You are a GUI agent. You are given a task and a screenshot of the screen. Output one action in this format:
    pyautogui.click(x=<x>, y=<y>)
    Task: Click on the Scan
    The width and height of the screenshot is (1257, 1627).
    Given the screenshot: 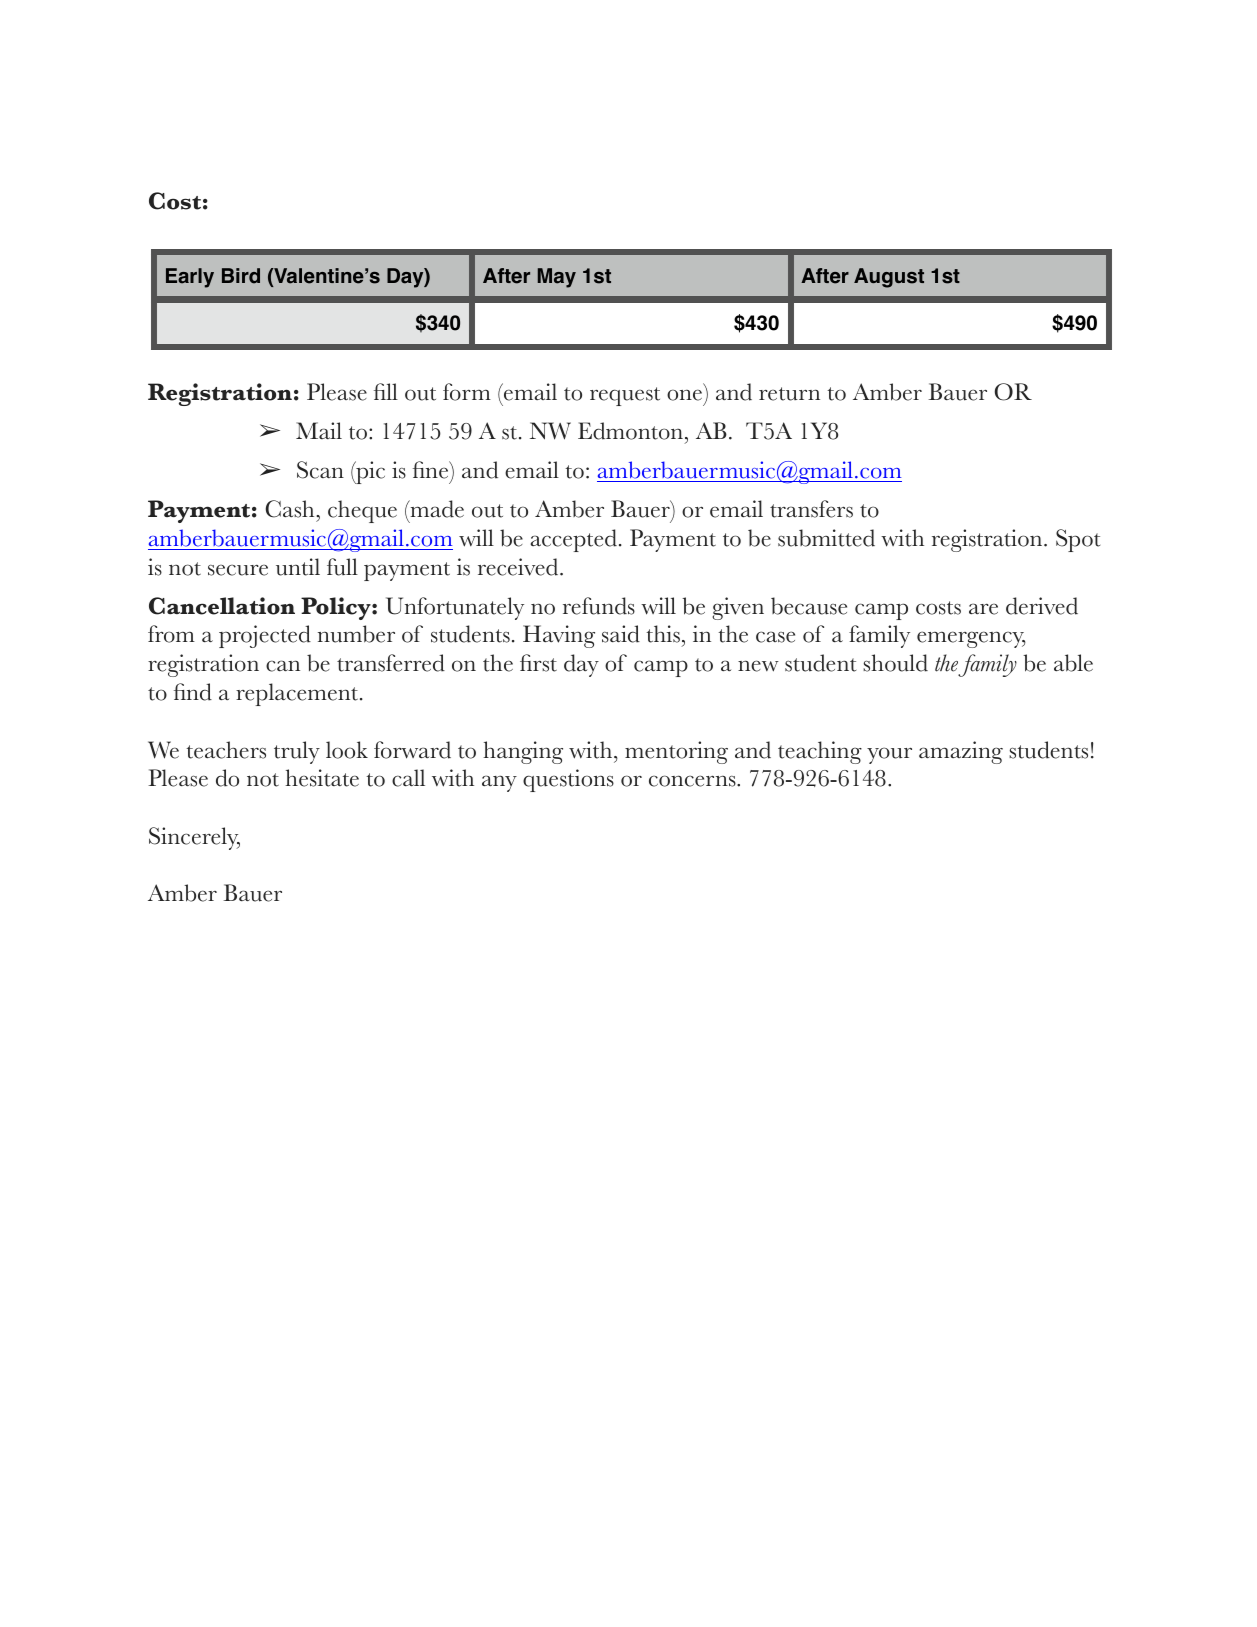 What is the action you would take?
    pyautogui.click(x=320, y=470)
